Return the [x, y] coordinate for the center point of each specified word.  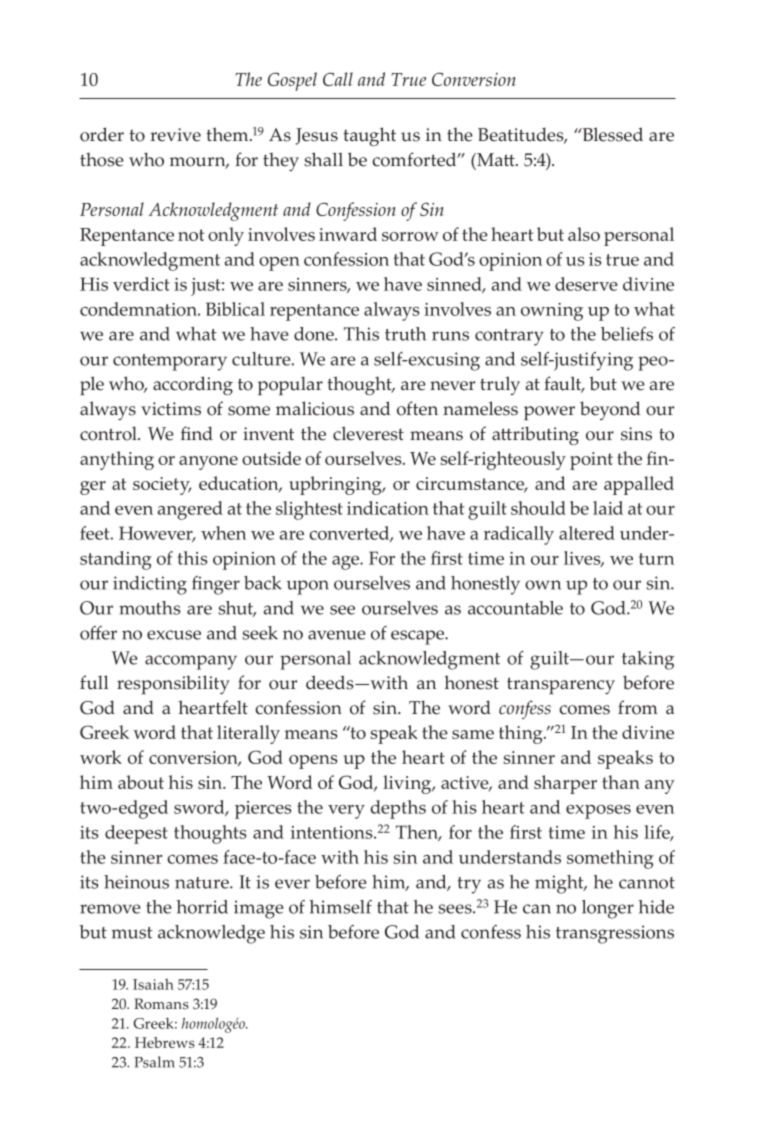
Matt [496, 159]
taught [369, 136]
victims [171, 409]
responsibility [173, 684]
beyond [610, 410]
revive [175, 135]
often [417, 408]
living [408, 784]
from [638, 707]
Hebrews [165, 1042]
